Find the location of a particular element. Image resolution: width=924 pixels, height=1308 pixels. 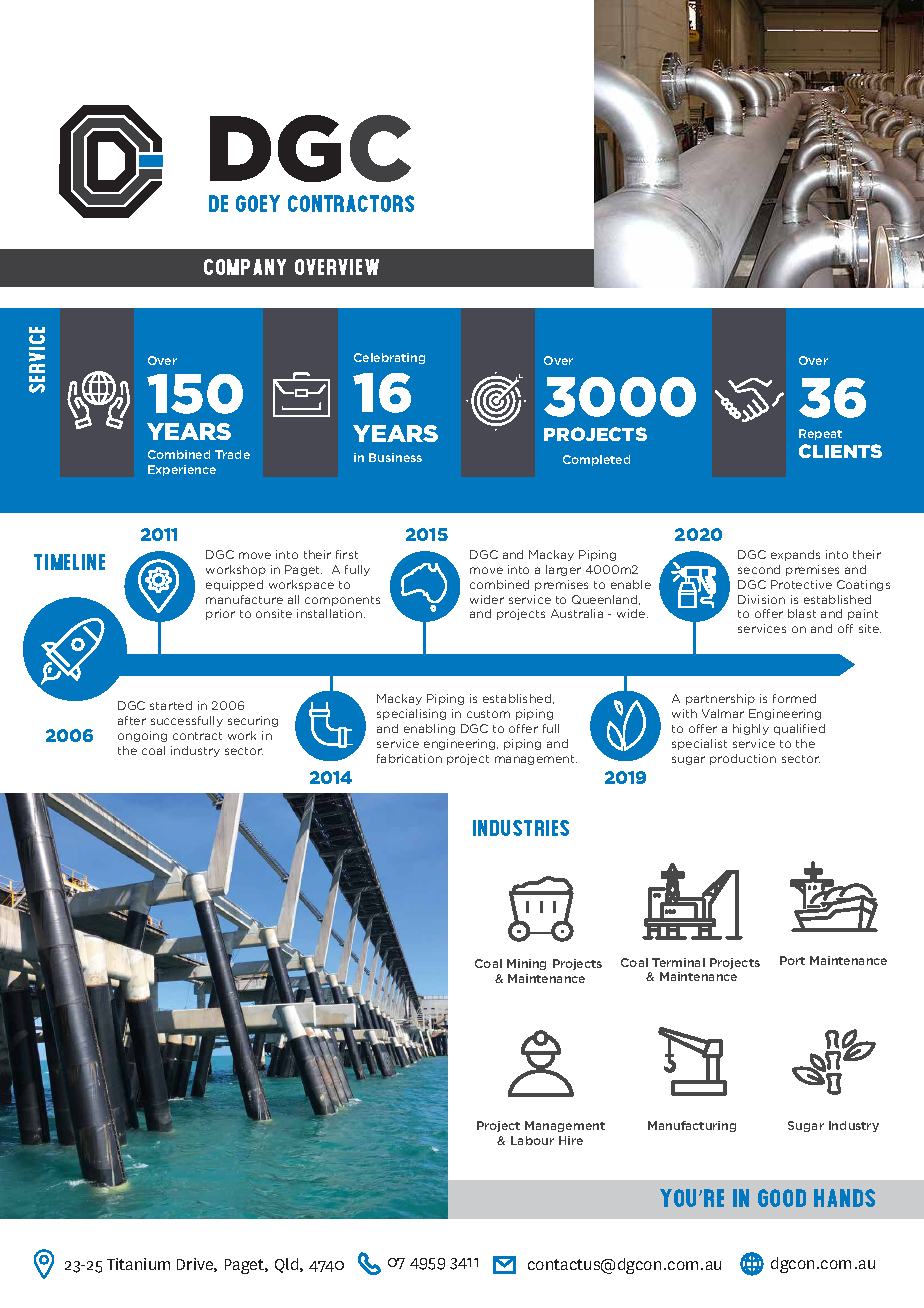

COMPANY is located at coordinates (245, 267).
